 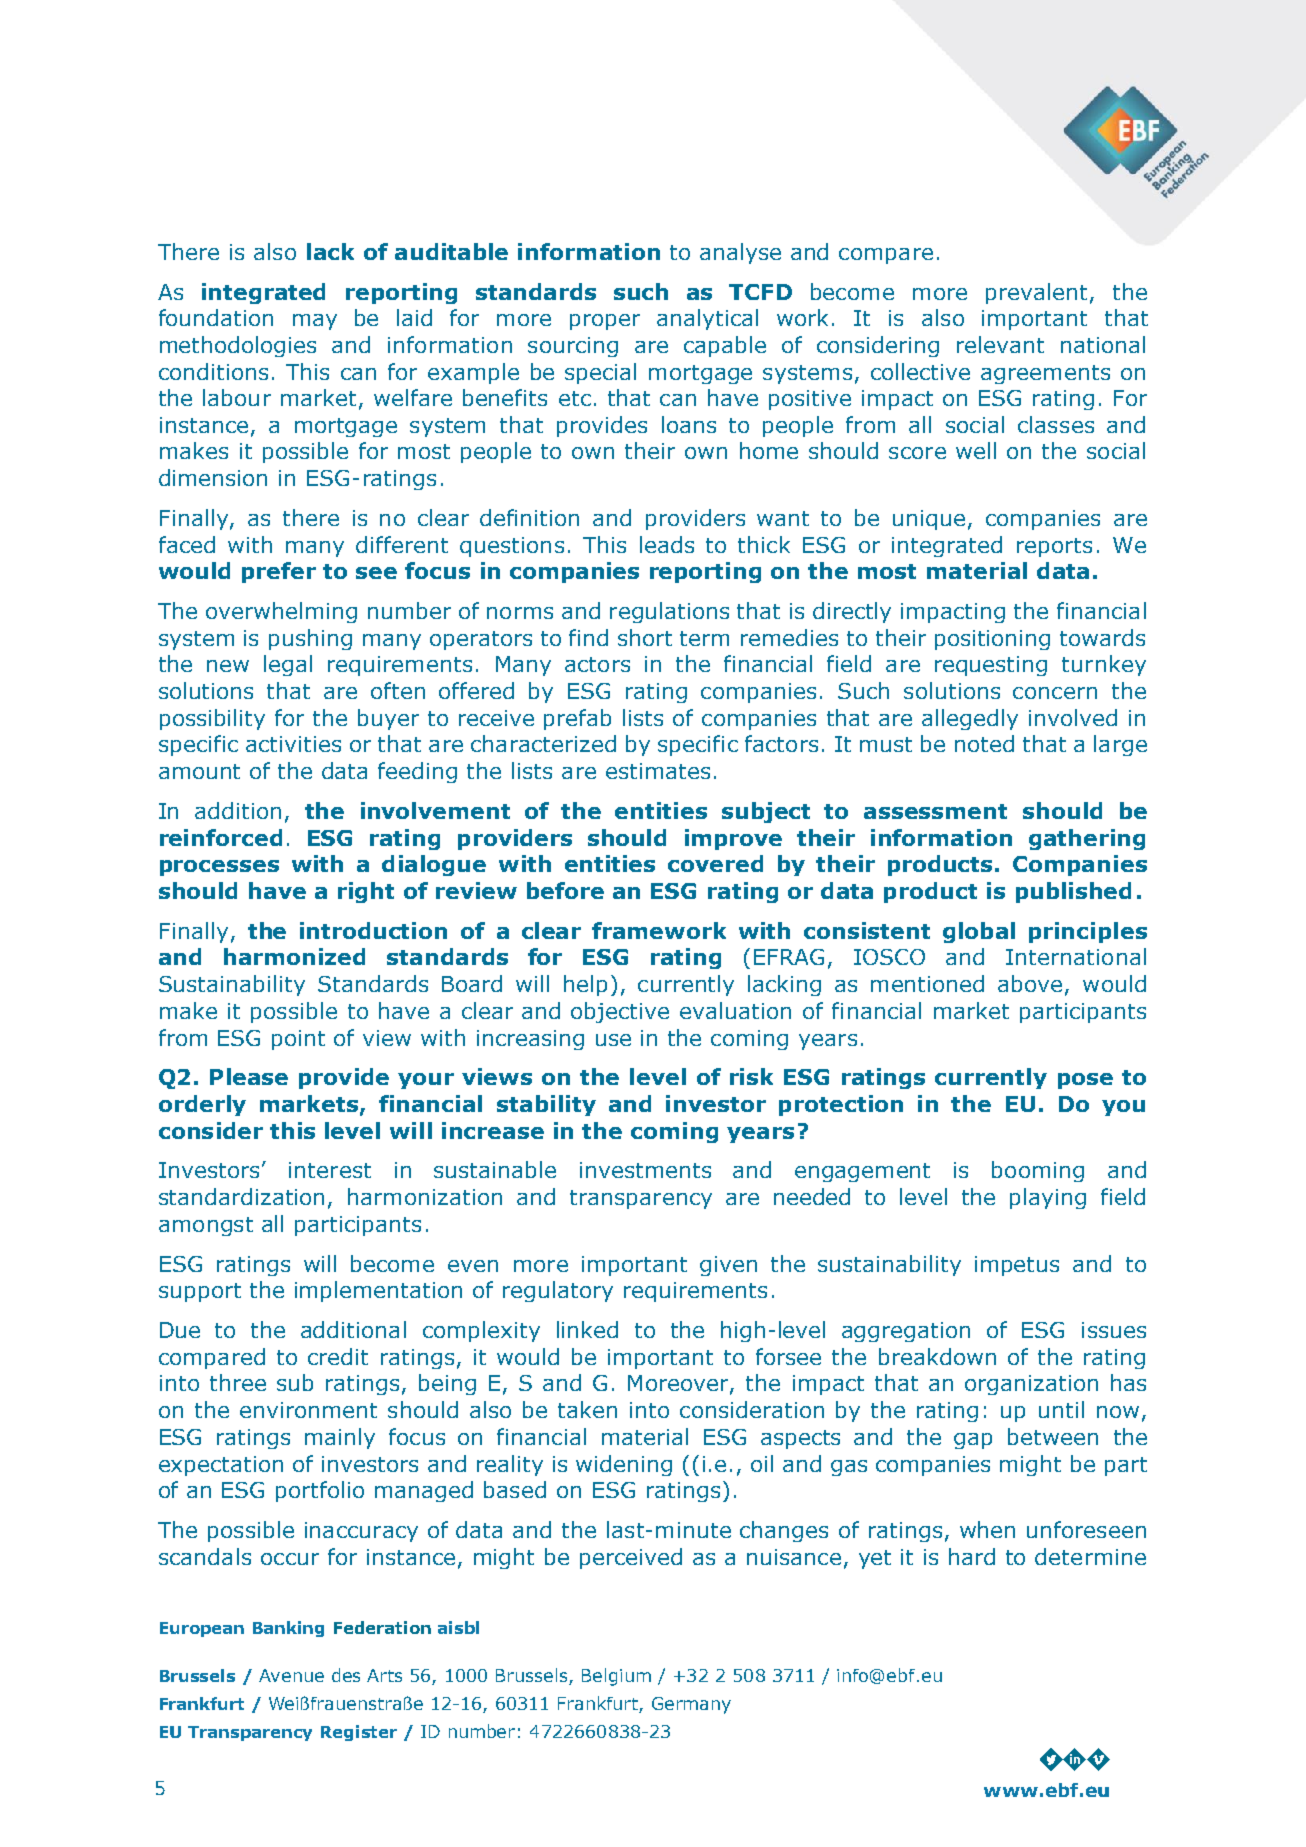 What do you see at coordinates (984, 743) in the screenshot?
I see `noted` at bounding box center [984, 743].
